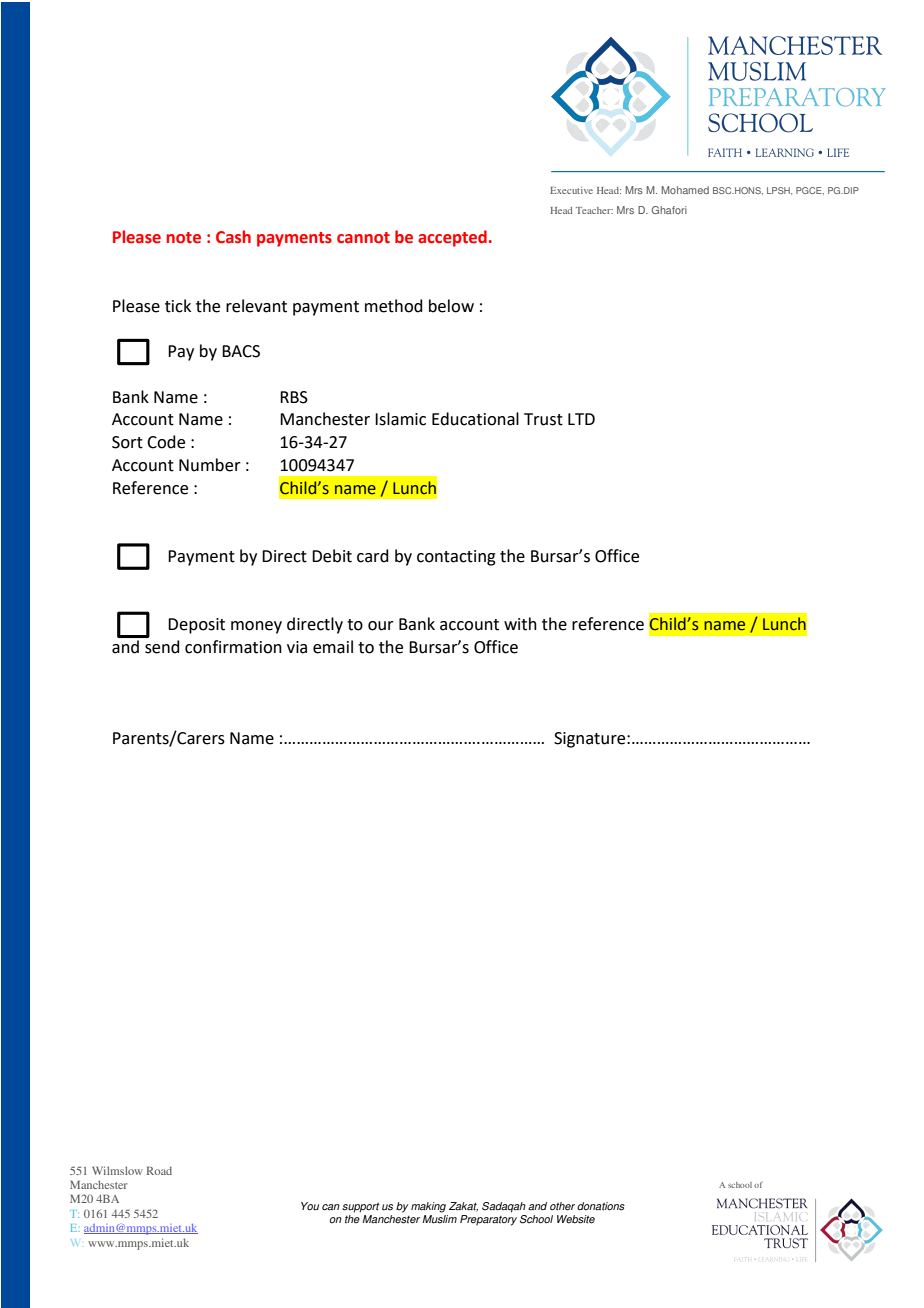 The image size is (924, 1308). What do you see at coordinates (363, 238) in the document?
I see `cannot` at bounding box center [363, 238].
